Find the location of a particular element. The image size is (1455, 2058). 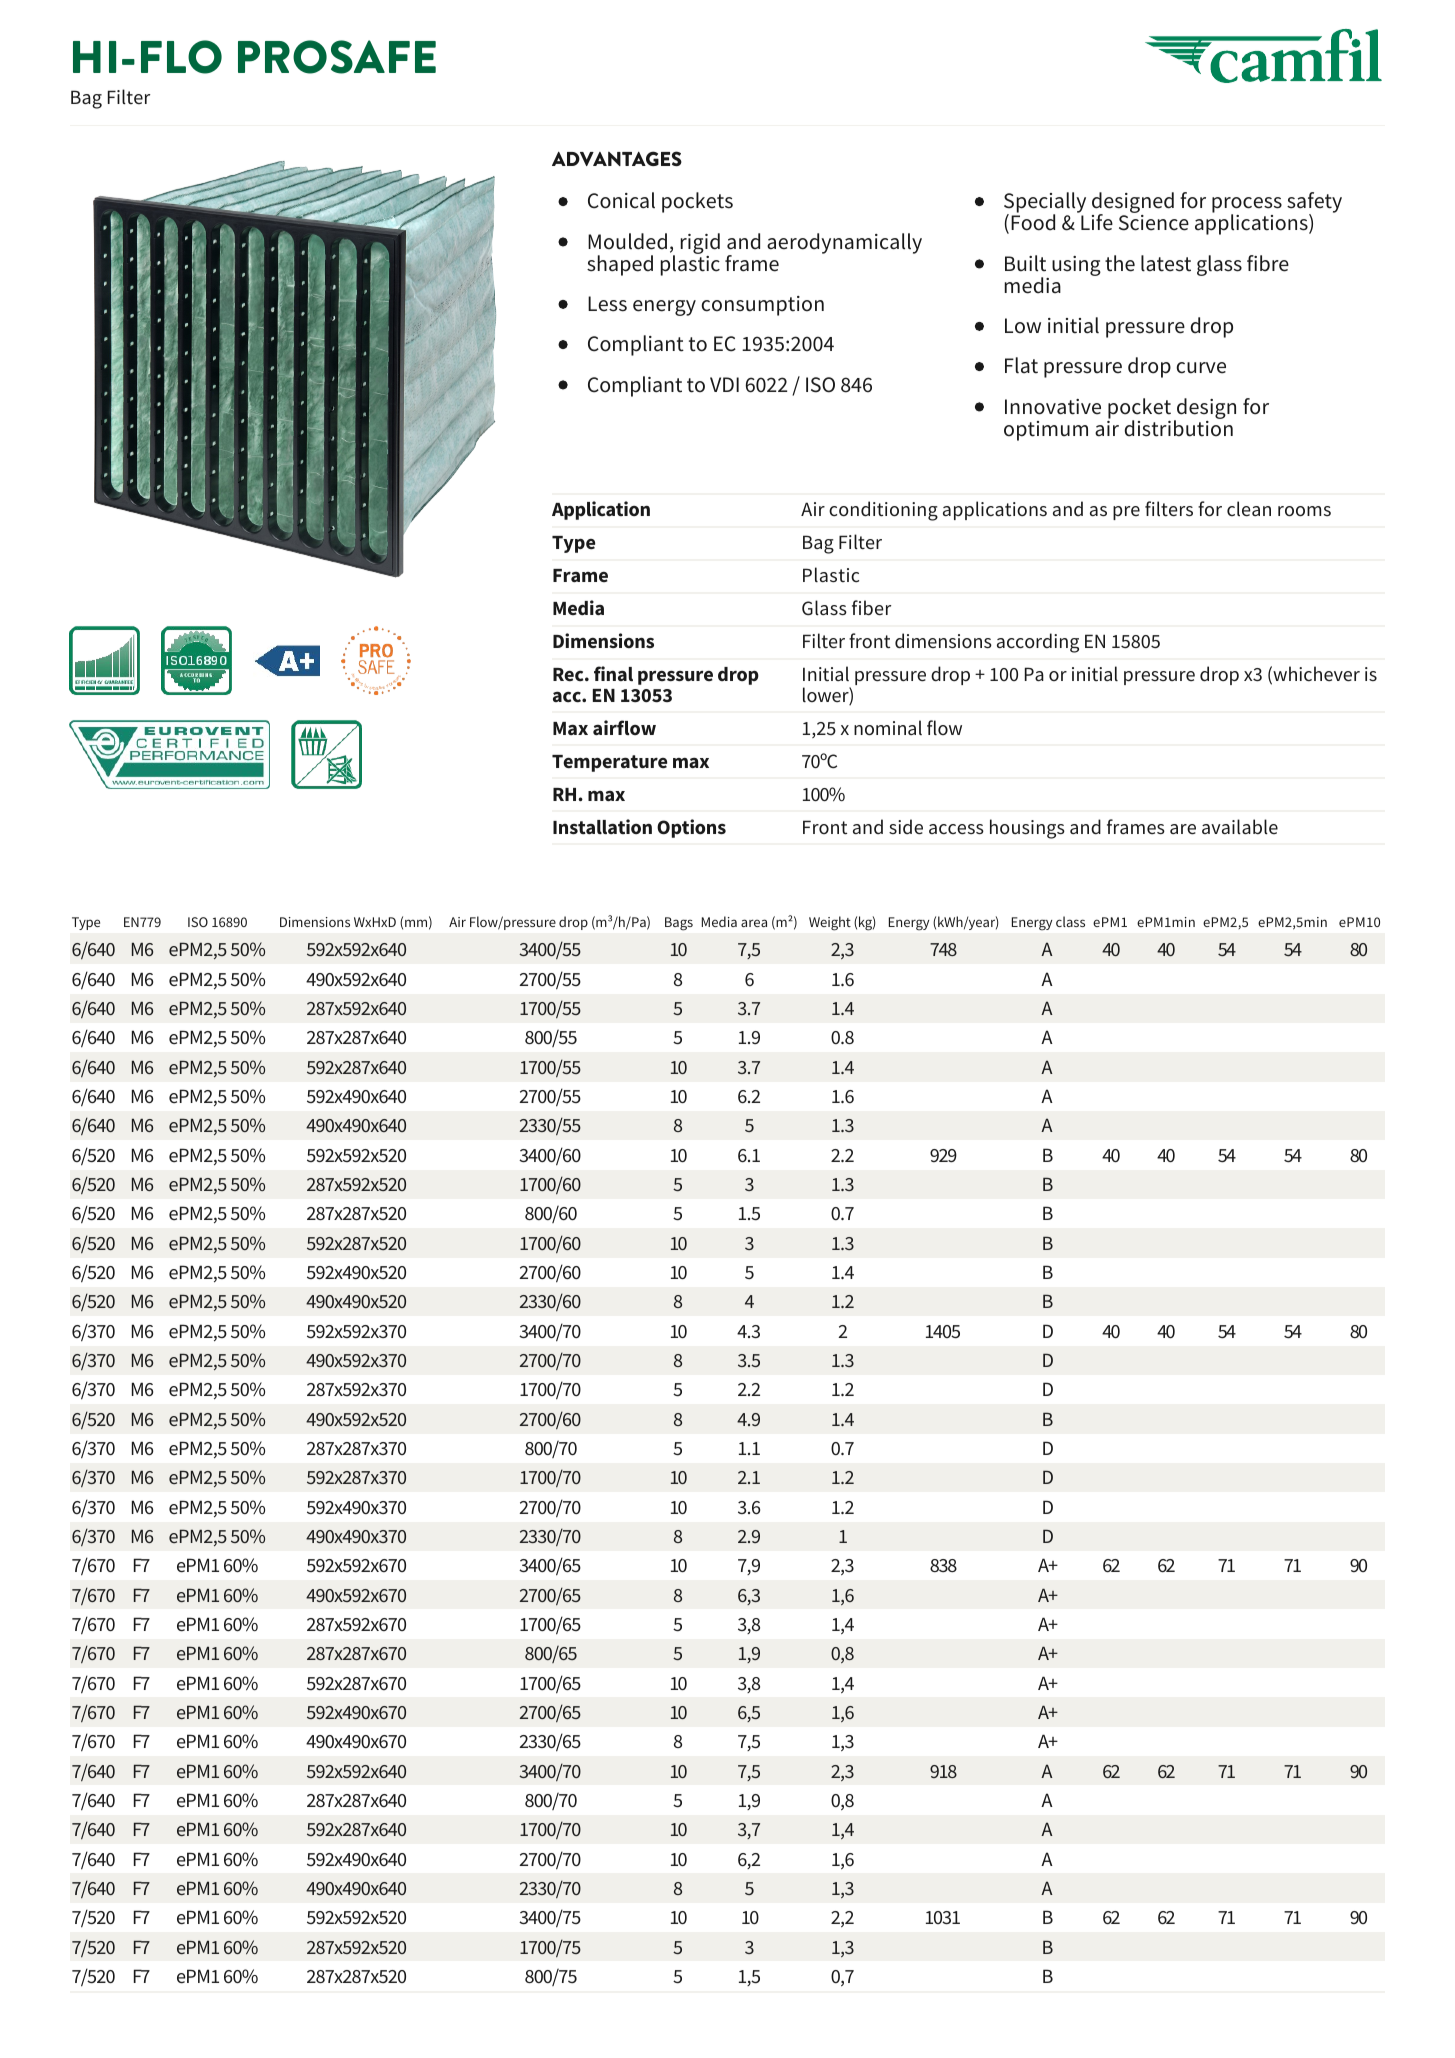

class is located at coordinates (1070, 921).
